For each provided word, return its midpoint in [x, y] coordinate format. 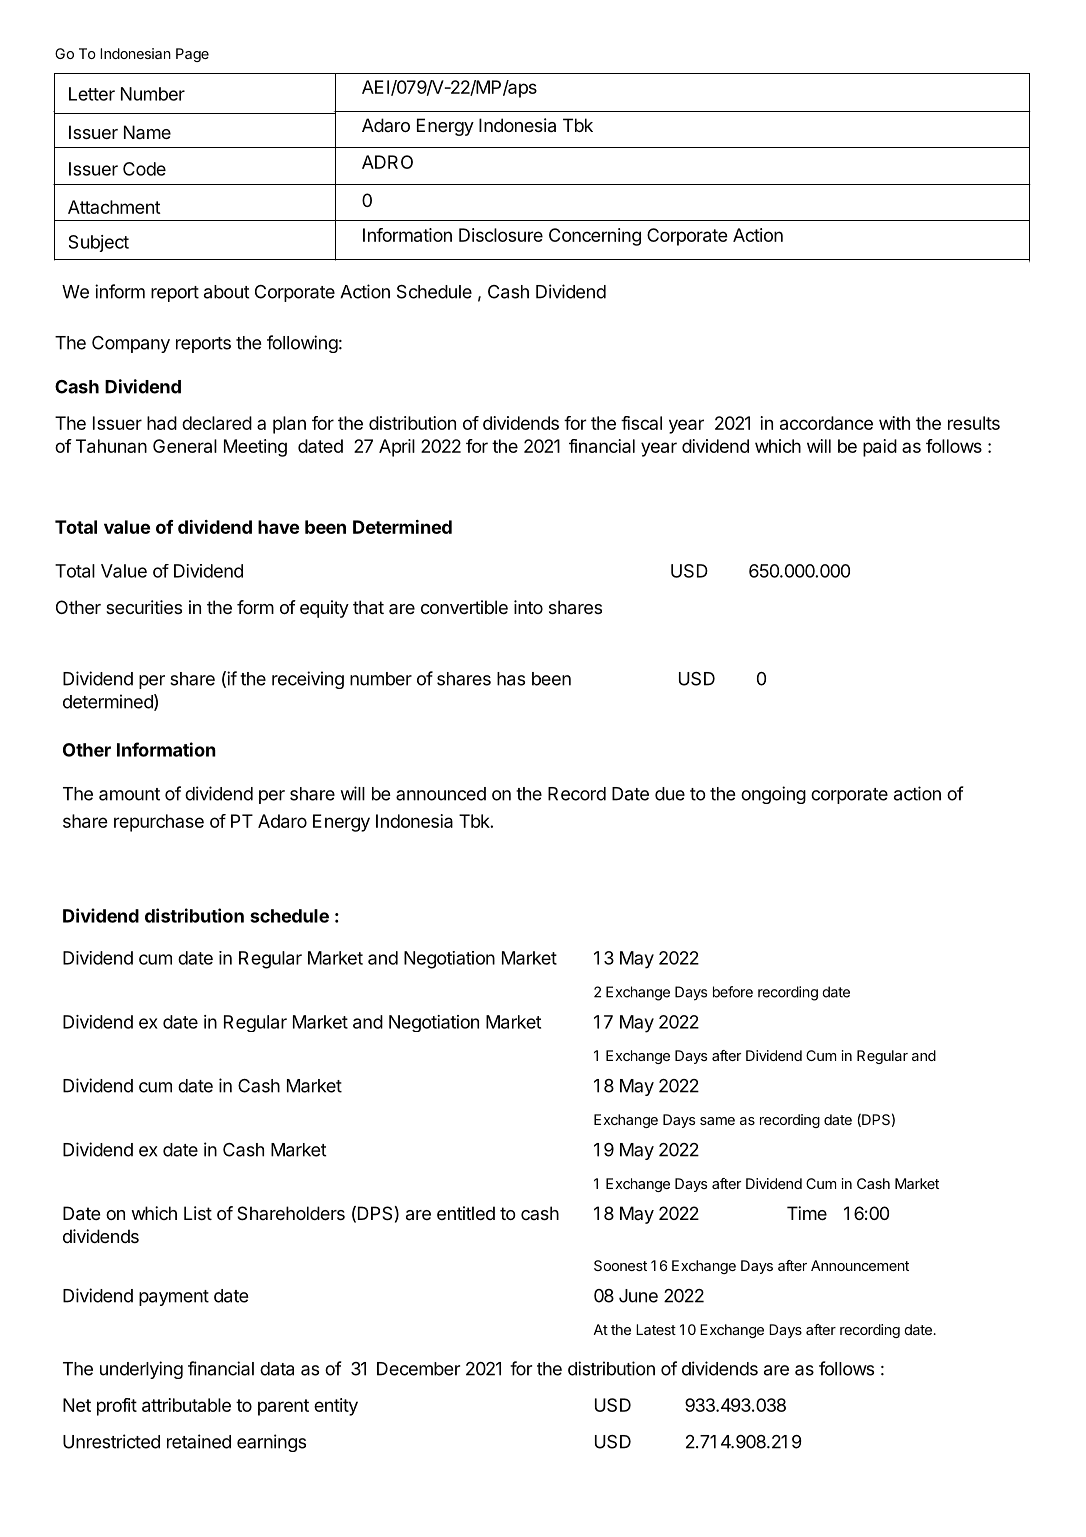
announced [441, 794]
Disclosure [501, 235]
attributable [186, 1405]
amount [129, 794]
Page [192, 55]
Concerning [595, 237]
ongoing [773, 795]
